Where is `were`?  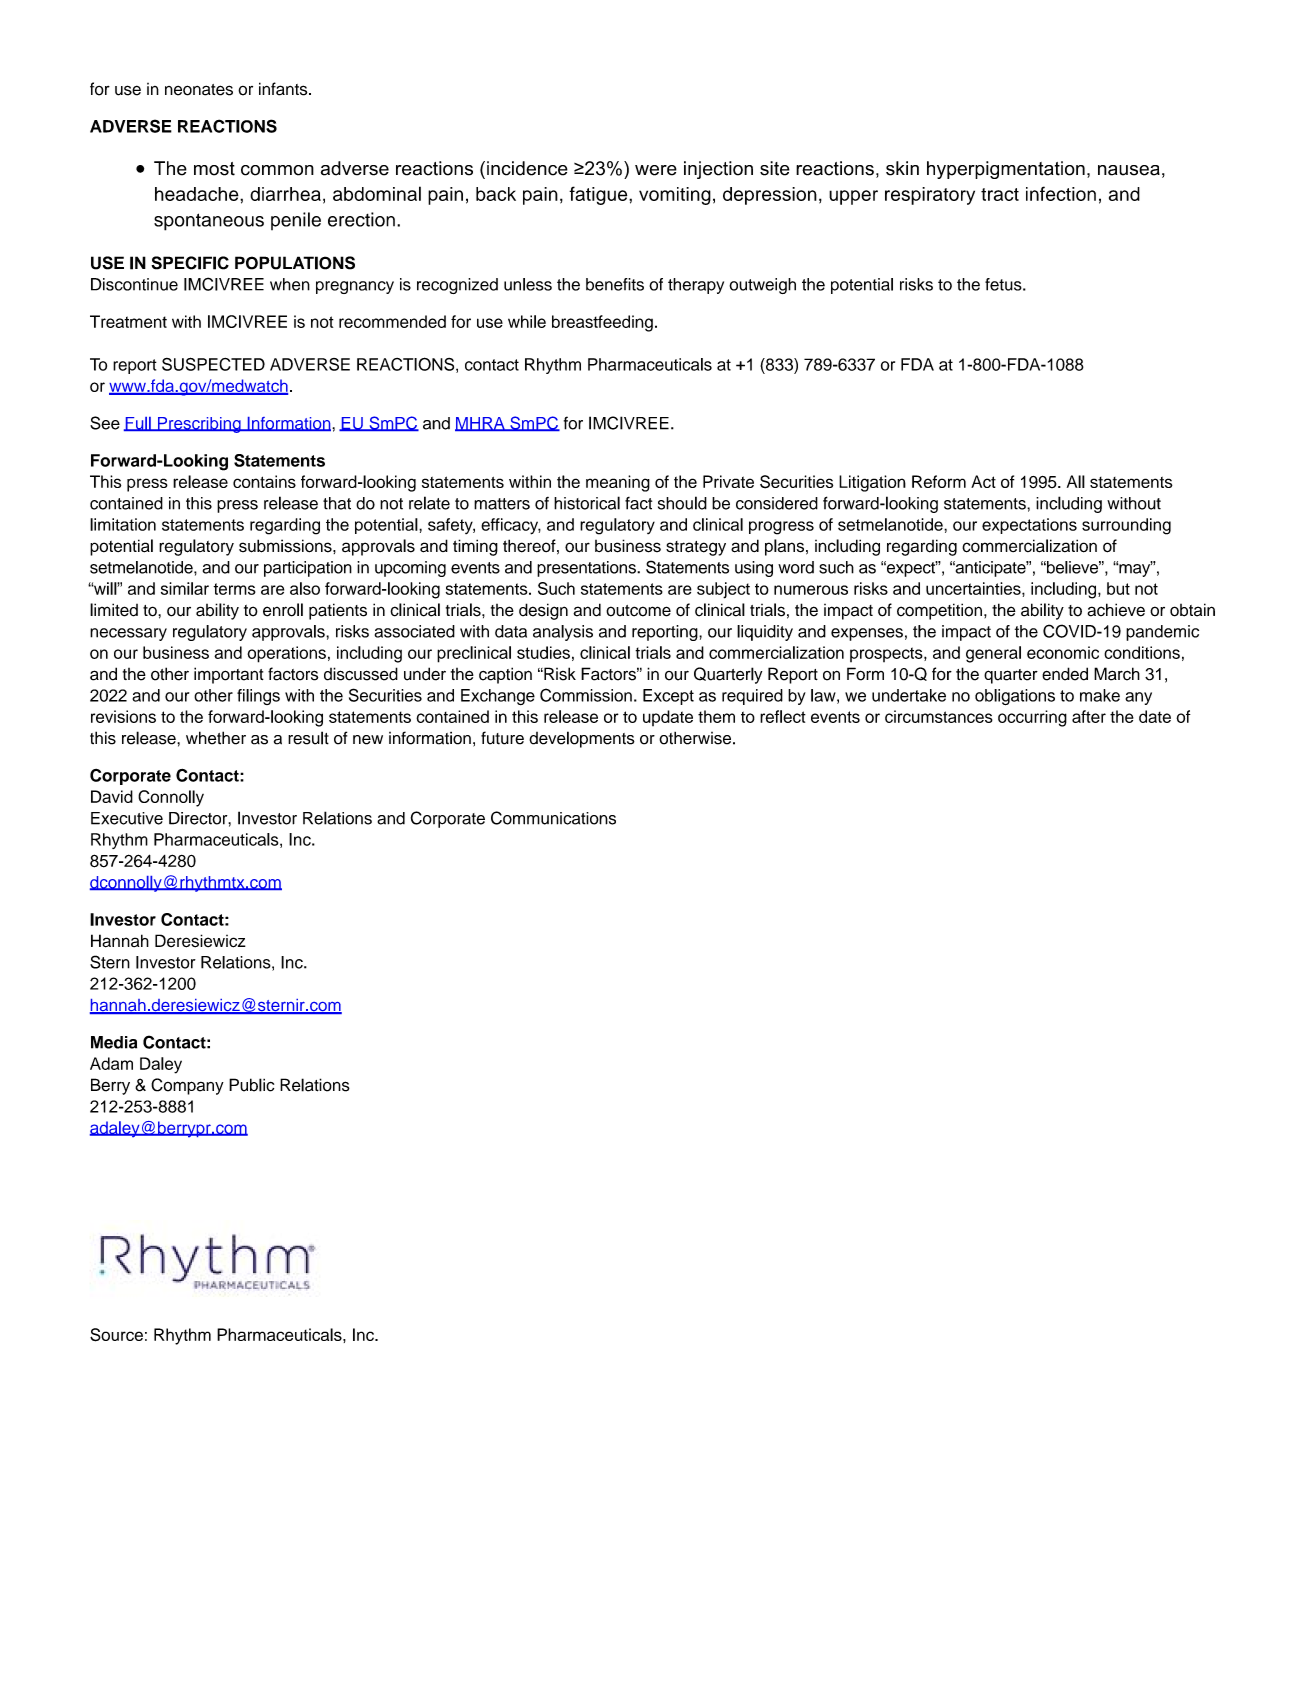
were is located at coordinates (656, 170).
